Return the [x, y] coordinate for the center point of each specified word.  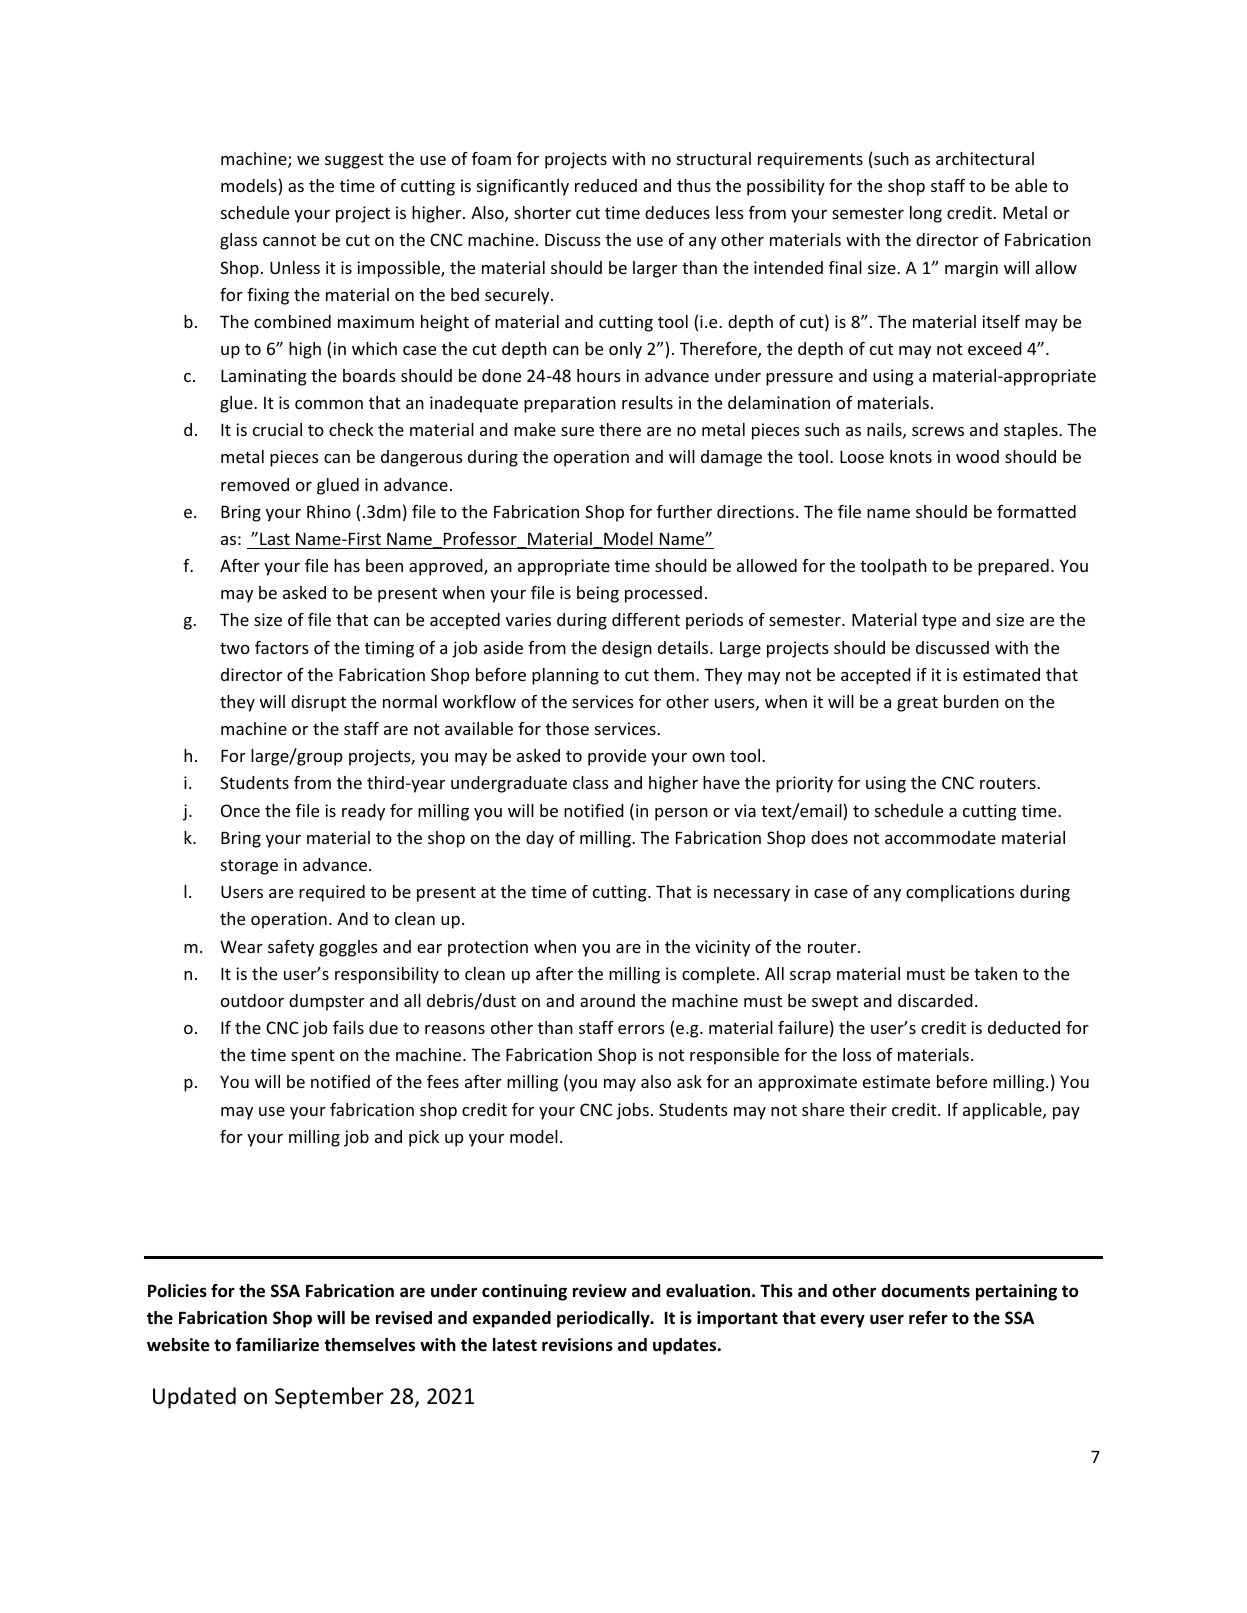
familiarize [277, 1345]
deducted [1024, 1027]
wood [977, 456]
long [926, 214]
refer [928, 1318]
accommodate [940, 837]
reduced [606, 185]
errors [641, 1029]
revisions [577, 1345]
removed [255, 484]
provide [617, 757]
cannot [289, 240]
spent [313, 1057]
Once [240, 810]
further [684, 511]
